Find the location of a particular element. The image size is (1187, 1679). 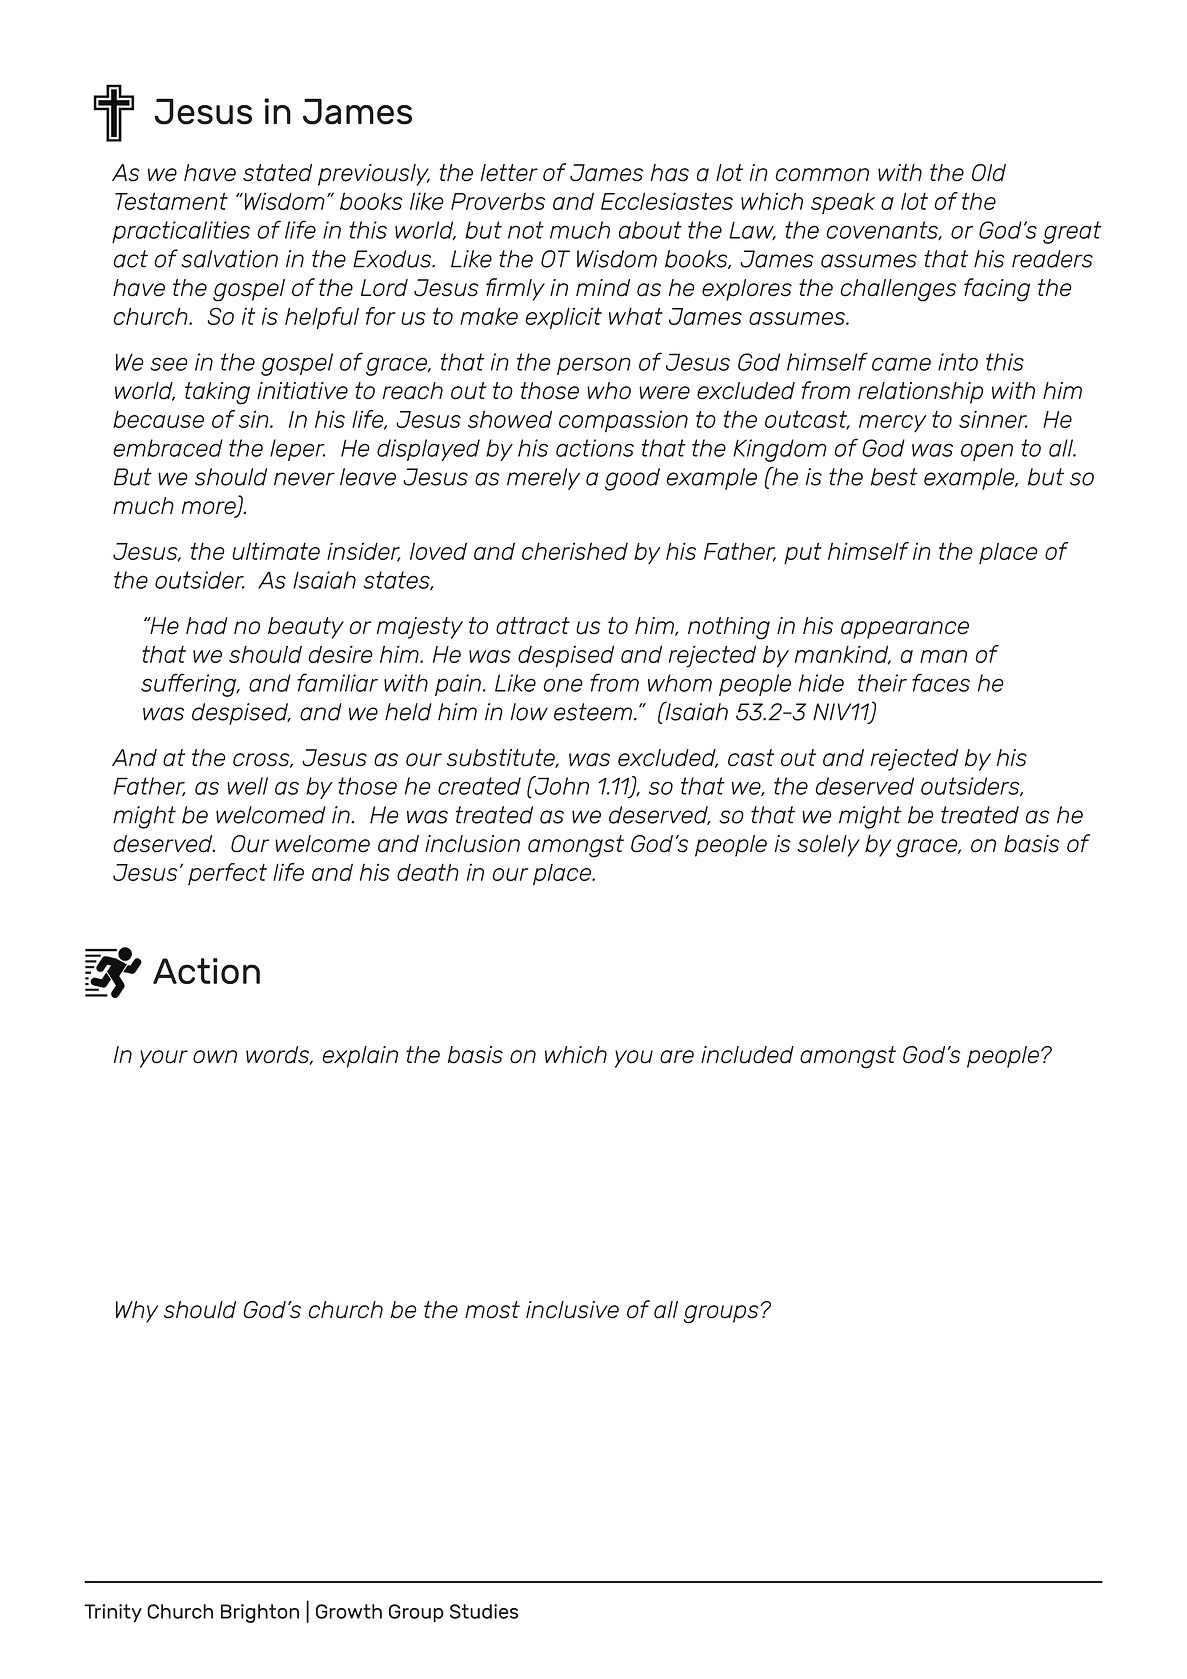

John is located at coordinates (560, 785).
